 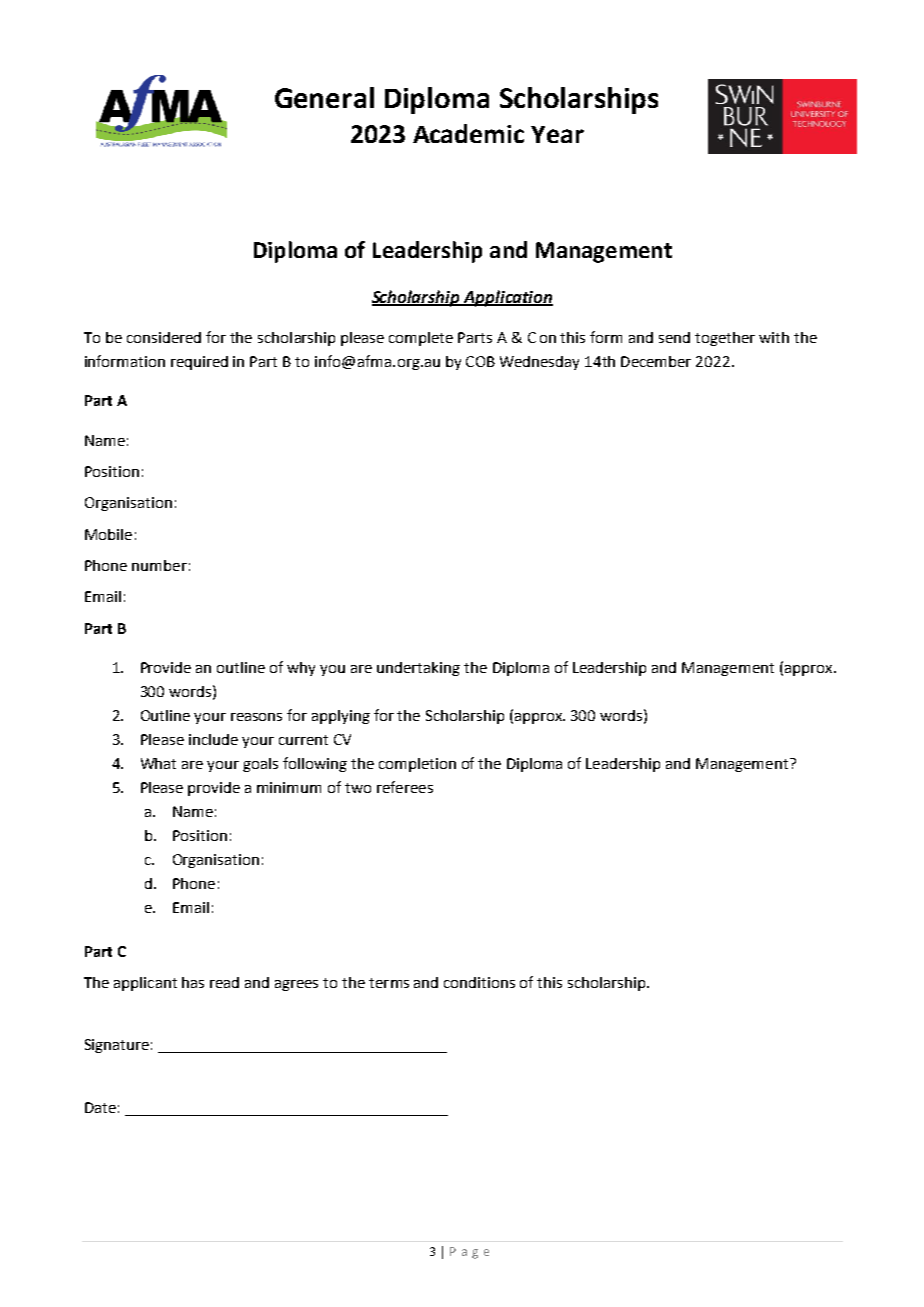 What do you see at coordinates (656, 361) in the document?
I see `December` at bounding box center [656, 361].
